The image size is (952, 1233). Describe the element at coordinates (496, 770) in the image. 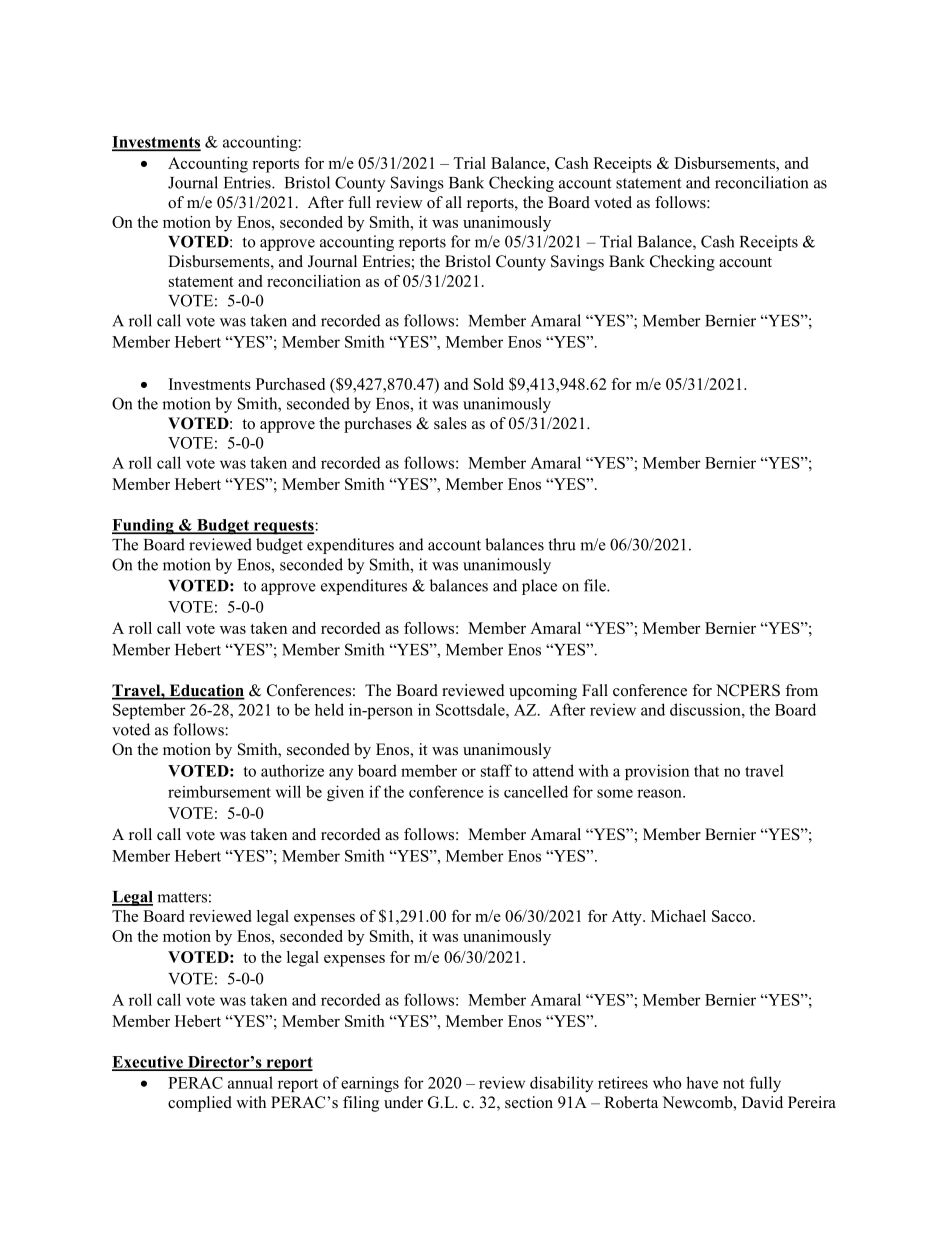

I see `staff` at that location.
